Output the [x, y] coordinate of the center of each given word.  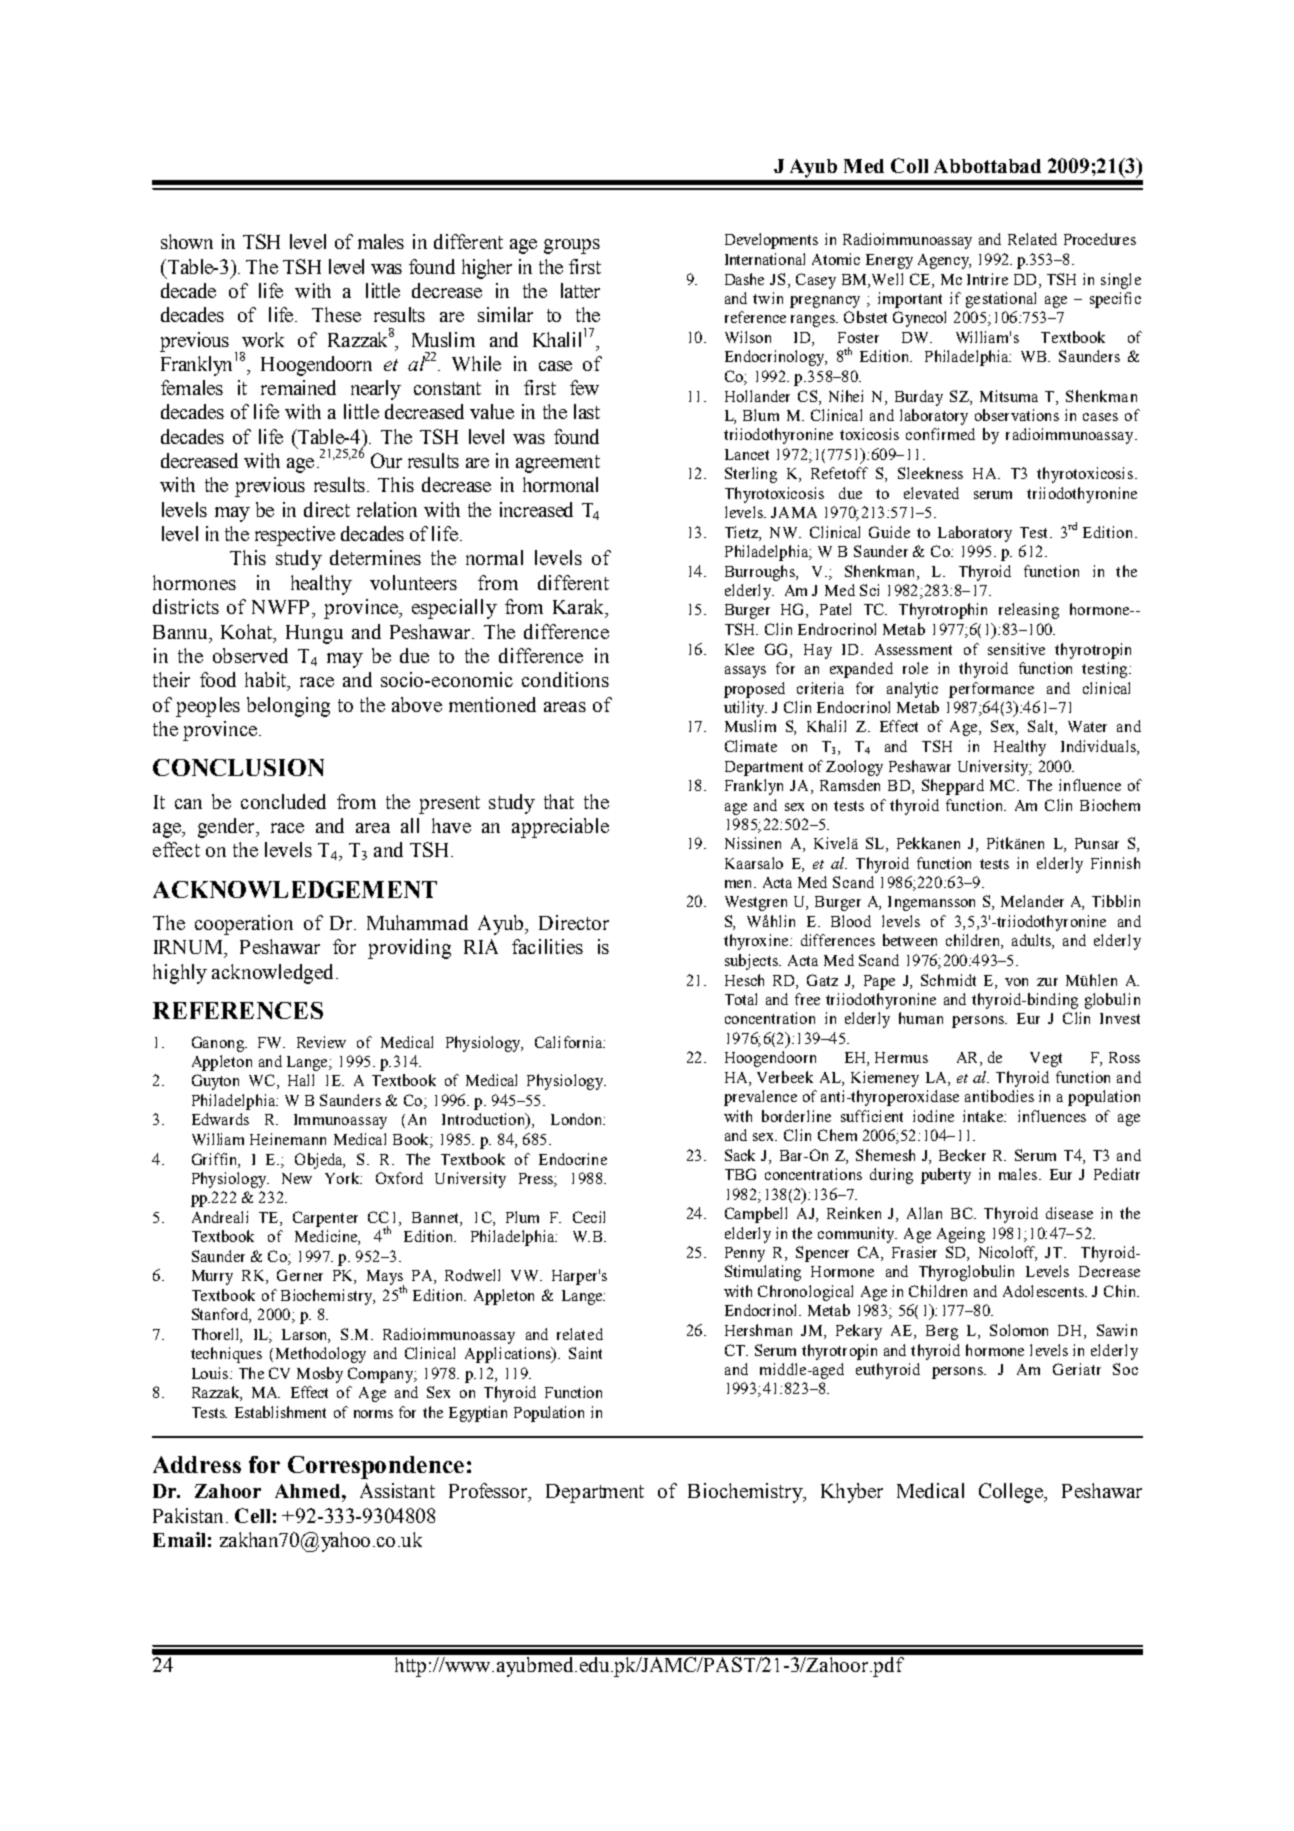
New [297, 1178]
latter [580, 290]
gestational [1001, 300]
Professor [490, 1492]
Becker [962, 1155]
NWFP [282, 607]
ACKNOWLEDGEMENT [295, 889]
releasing [1029, 611]
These [336, 314]
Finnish [1115, 863]
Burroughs [761, 573]
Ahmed [309, 1491]
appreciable [560, 828]
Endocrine [573, 1159]
